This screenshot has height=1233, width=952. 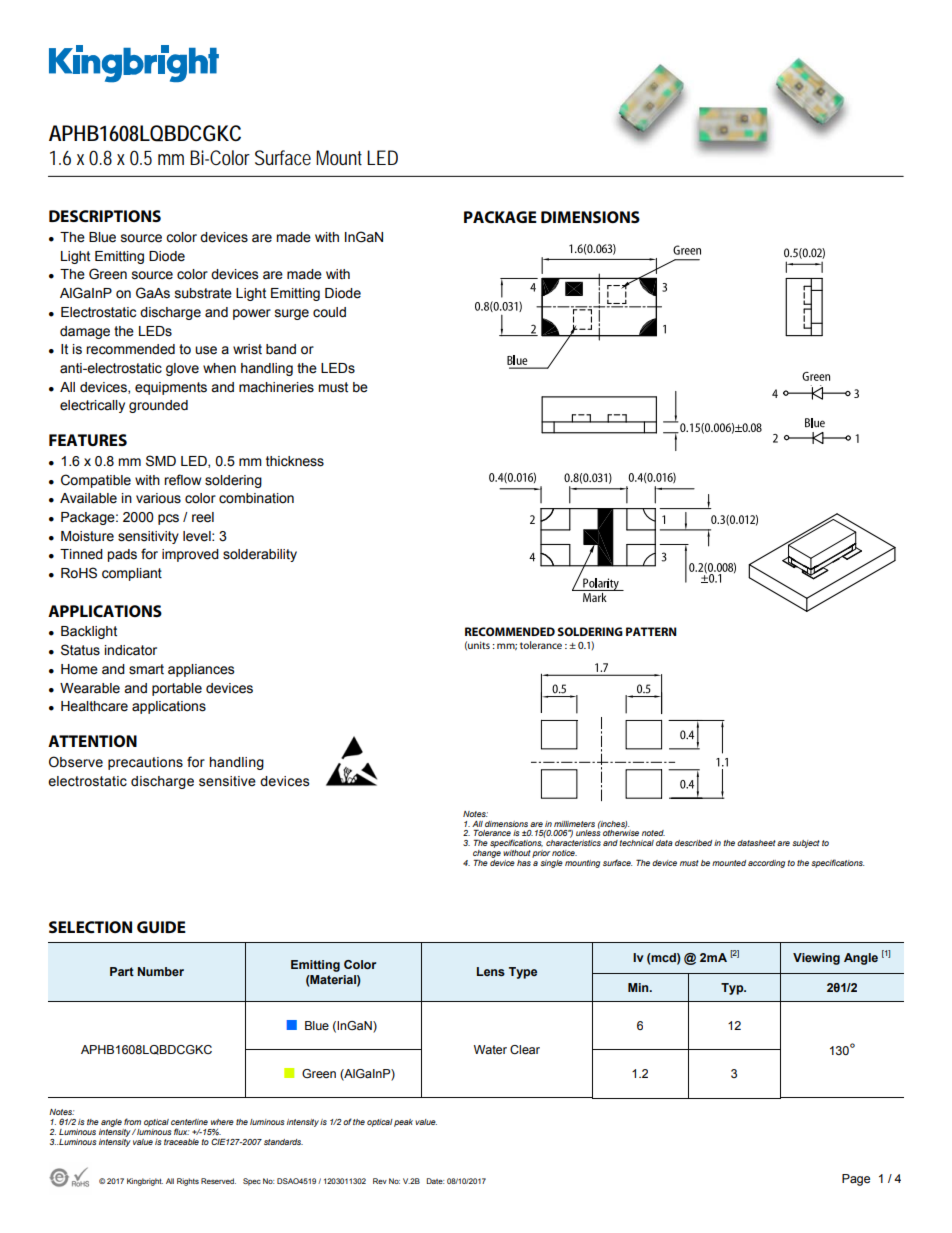 What do you see at coordinates (856, 1180) in the screenshot?
I see `Page` at bounding box center [856, 1180].
